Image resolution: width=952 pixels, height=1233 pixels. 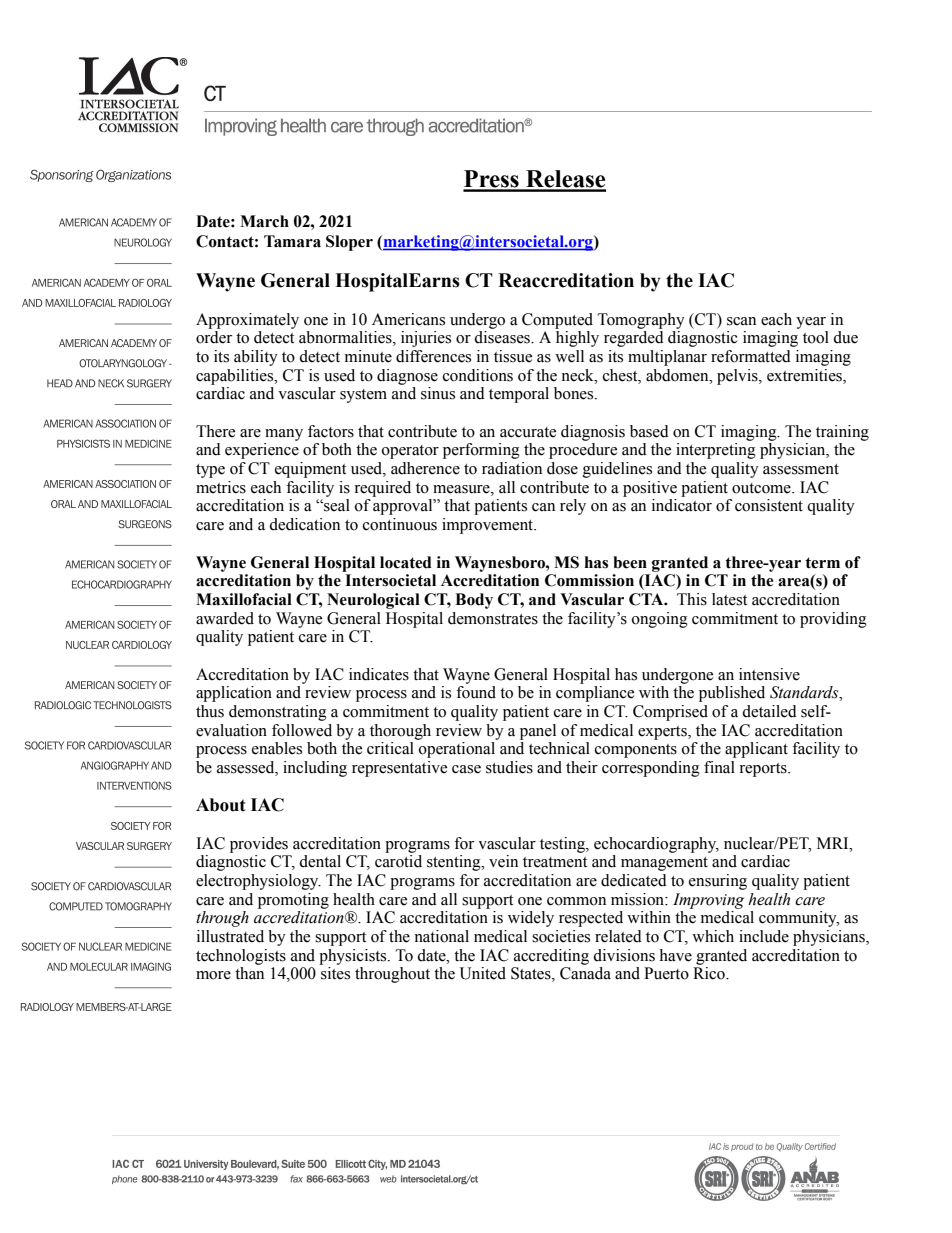 I want to click on consistent, so click(x=769, y=505).
